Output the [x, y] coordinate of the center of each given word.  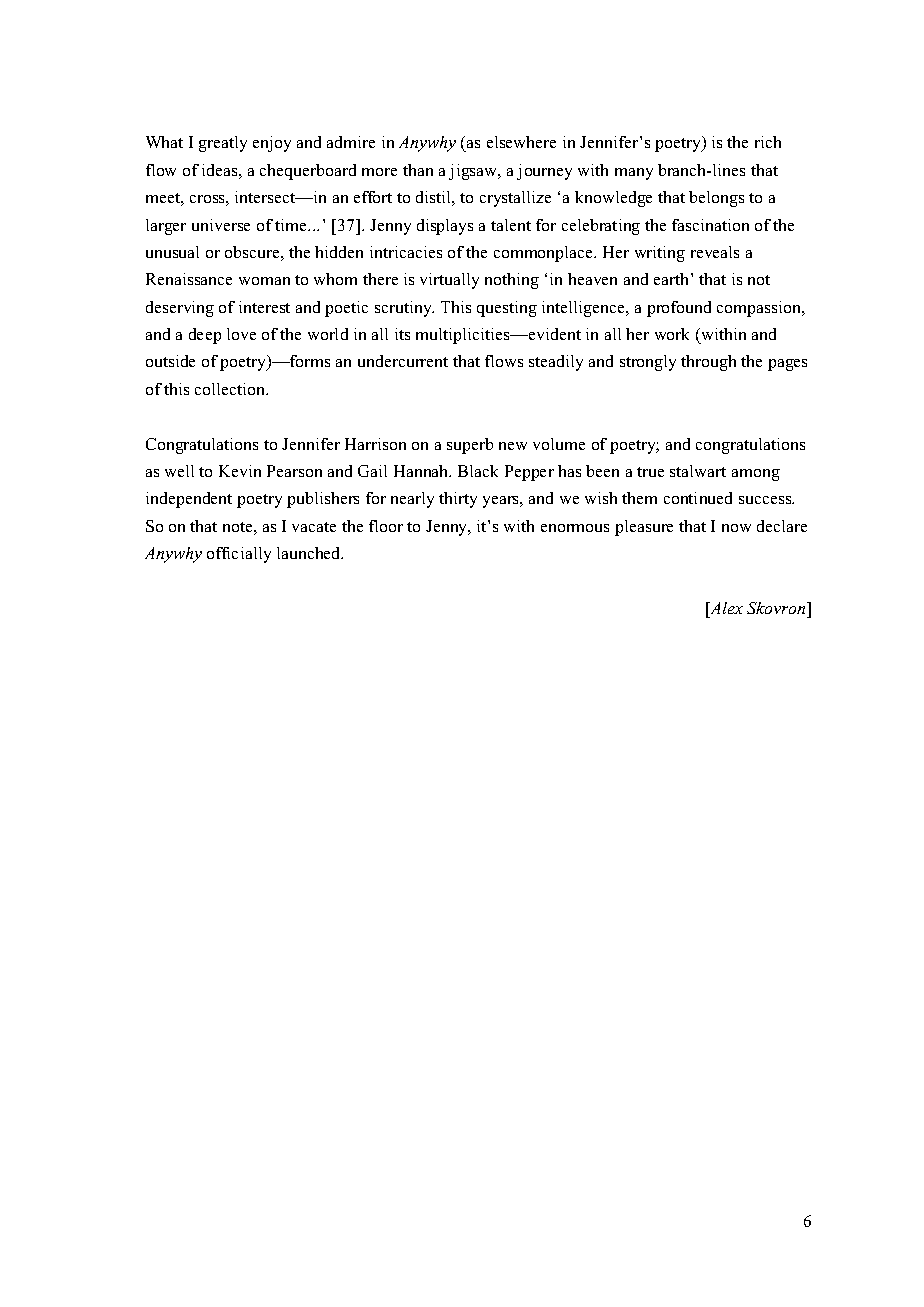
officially [239, 555]
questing [507, 309]
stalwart [698, 471]
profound [679, 309]
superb [470, 446]
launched [310, 553]
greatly [223, 144]
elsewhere [521, 142]
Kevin [240, 471]
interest [264, 307]
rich [768, 142]
